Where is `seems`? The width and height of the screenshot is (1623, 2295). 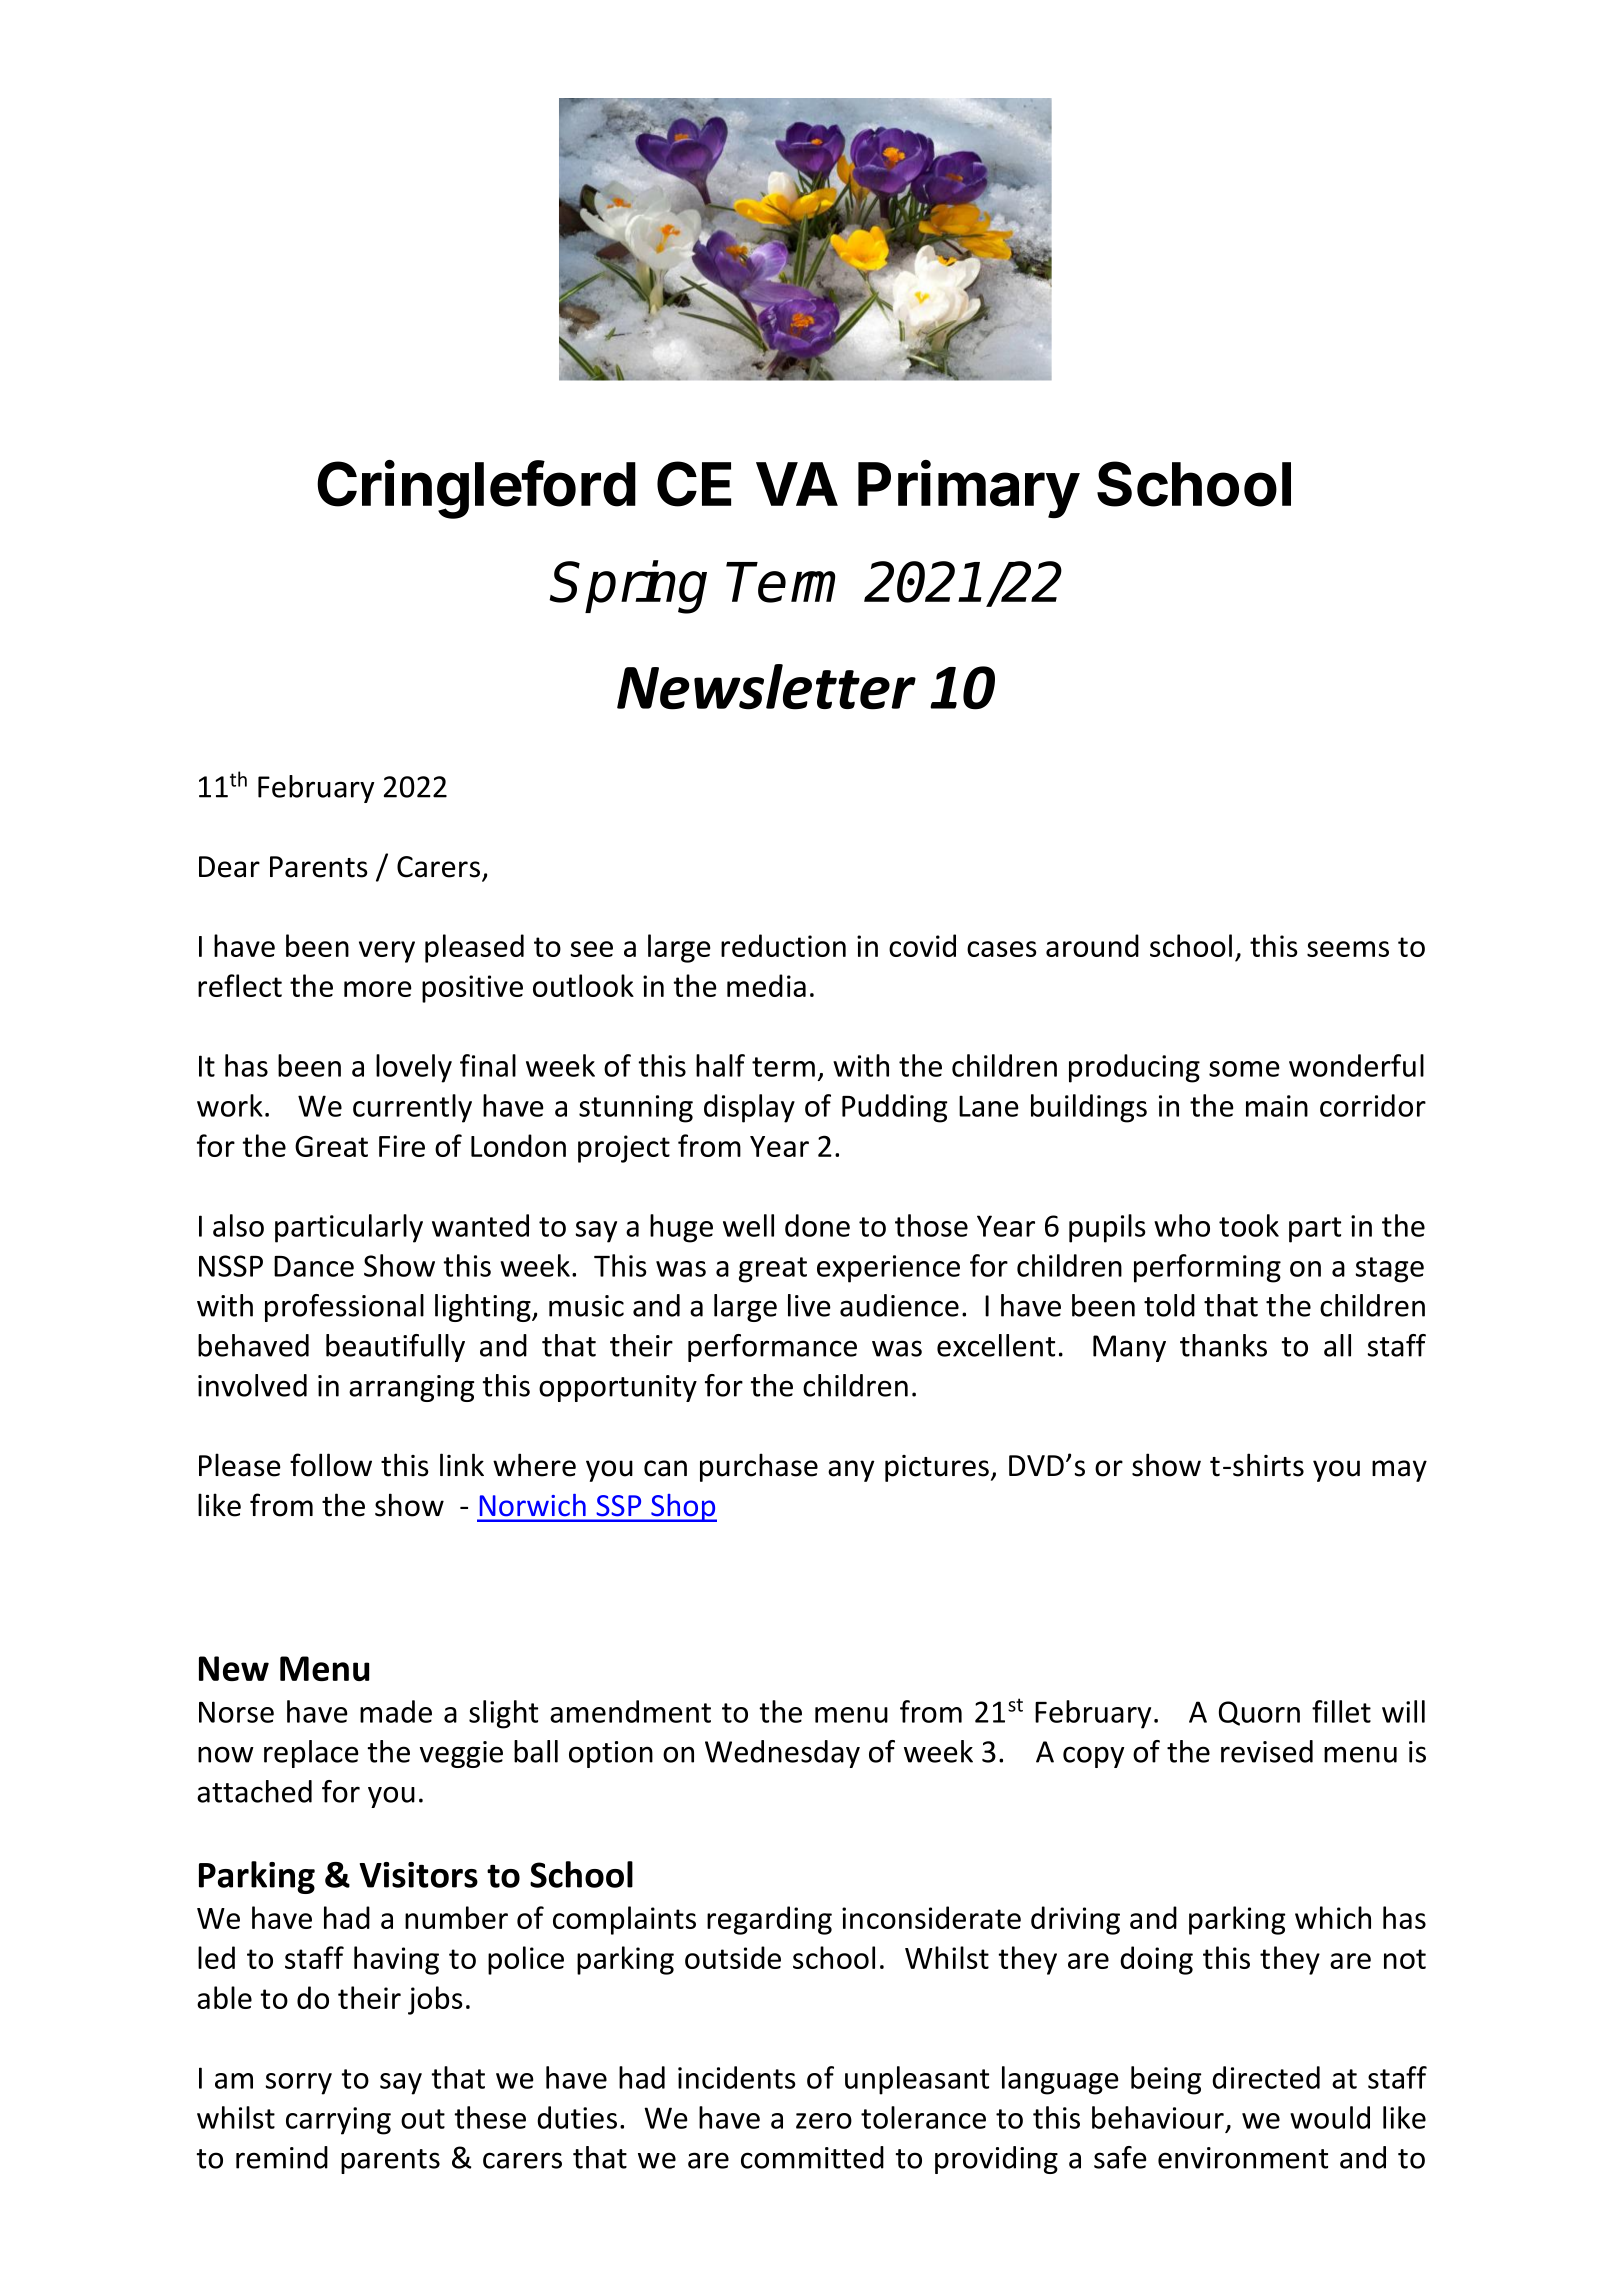 seems is located at coordinates (1348, 949).
